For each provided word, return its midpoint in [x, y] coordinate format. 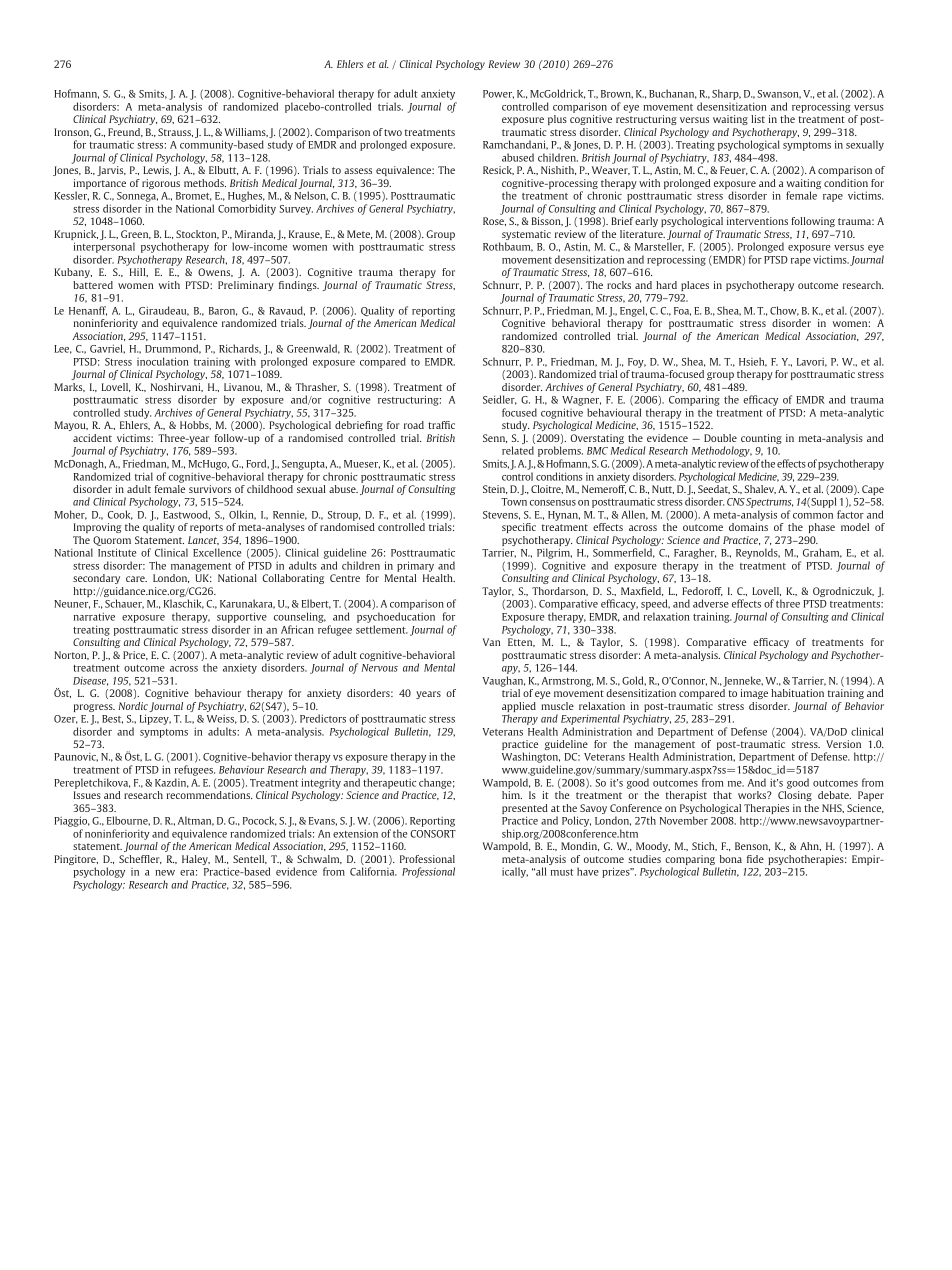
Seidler [500, 400]
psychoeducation [396, 617]
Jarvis [111, 171]
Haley [196, 860]
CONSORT [433, 834]
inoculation [163, 361]
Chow [784, 311]
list [758, 119]
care [136, 579]
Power [498, 94]
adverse [711, 603]
